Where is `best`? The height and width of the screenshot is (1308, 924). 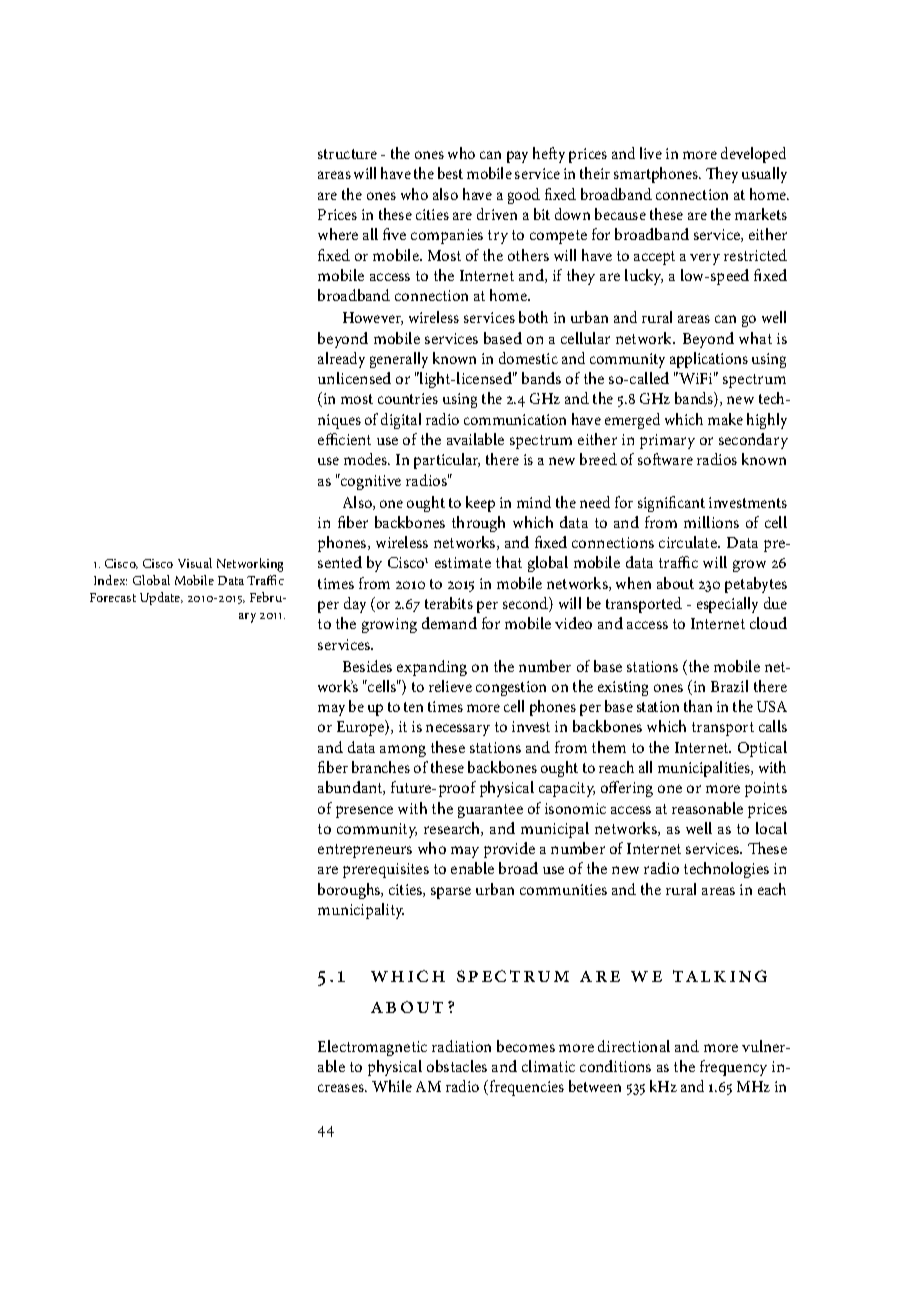
best is located at coordinates (450, 173).
